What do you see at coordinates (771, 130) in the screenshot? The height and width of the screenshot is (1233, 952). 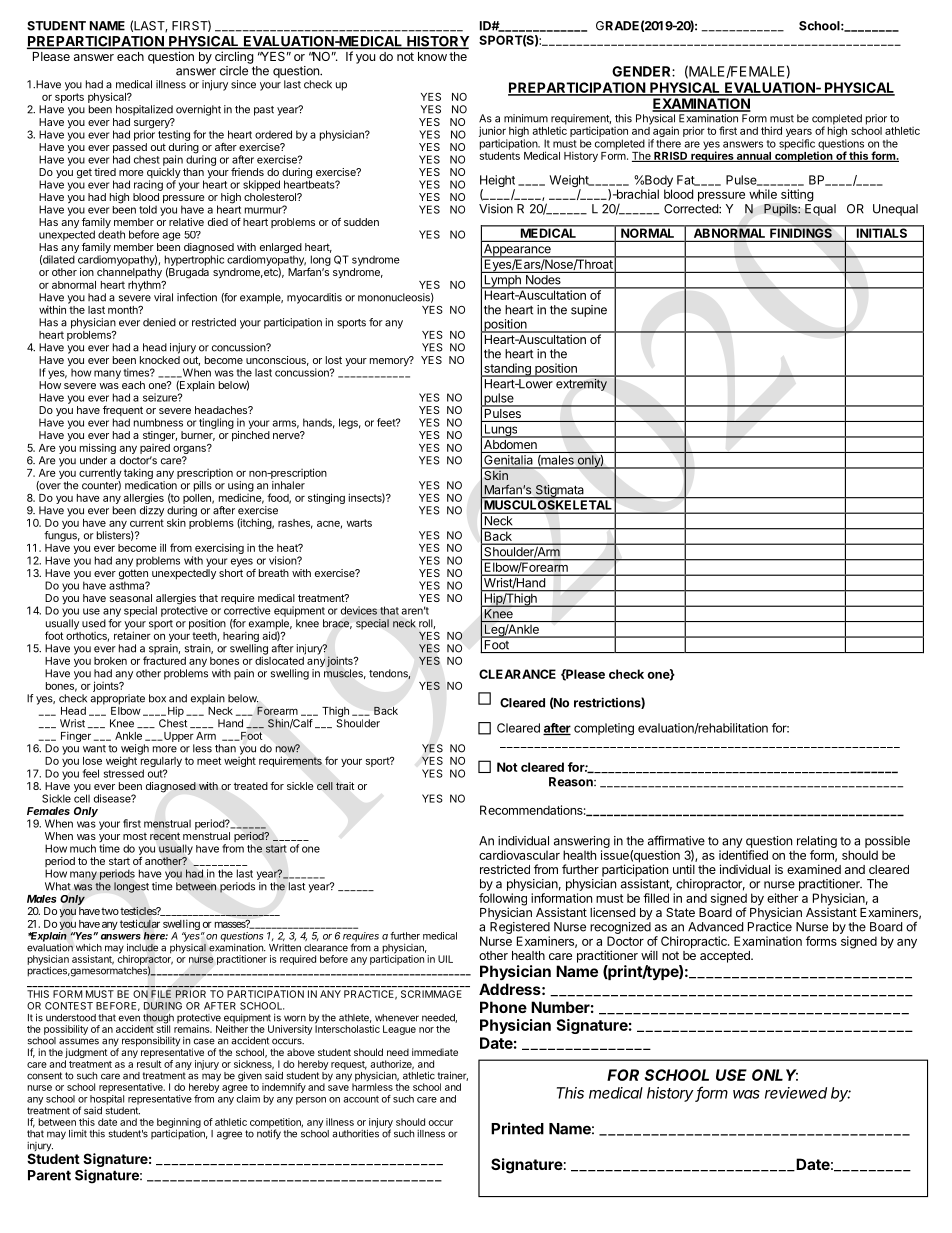 I see `third` at bounding box center [771, 130].
